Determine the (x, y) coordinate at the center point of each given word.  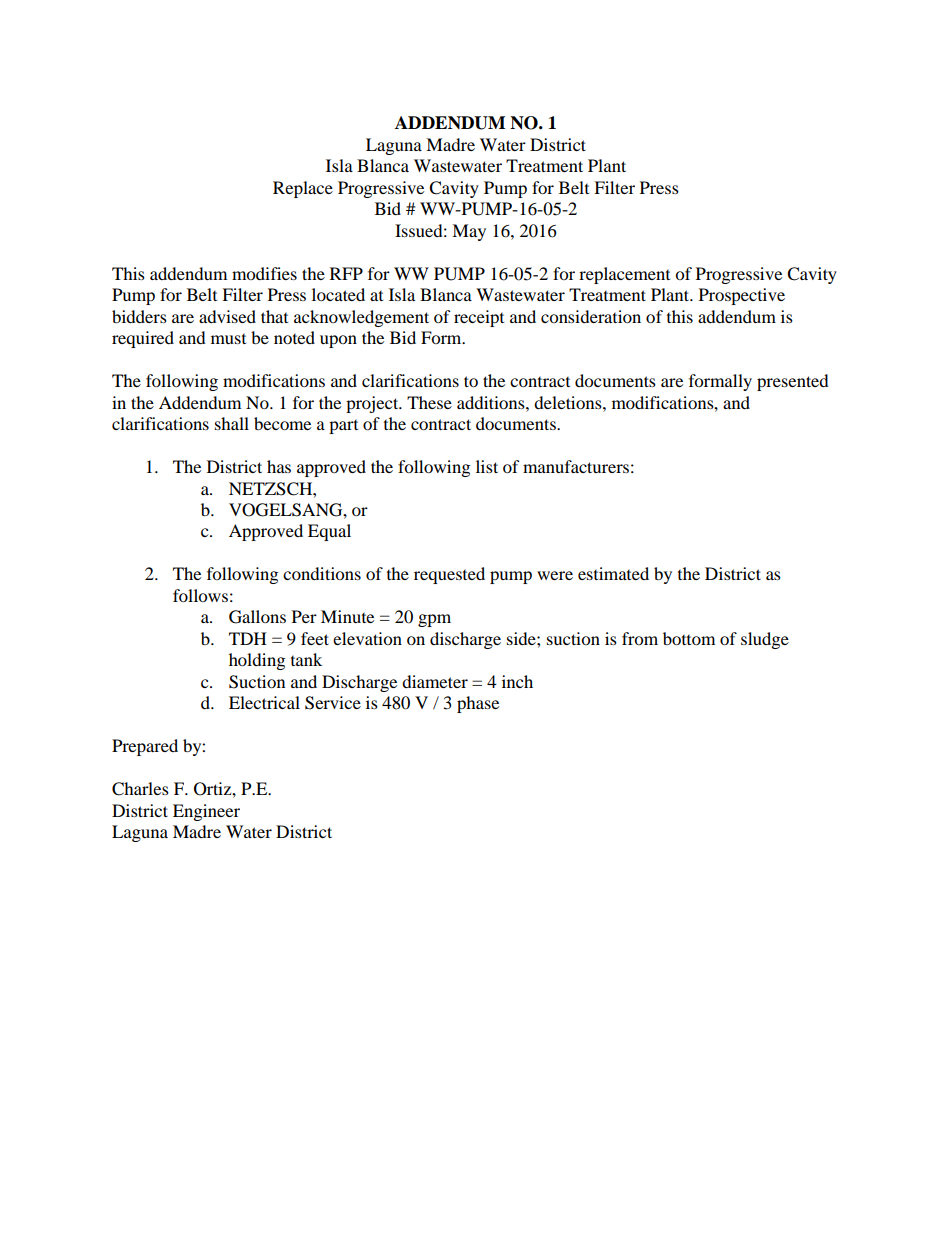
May (469, 232)
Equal (329, 532)
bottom (689, 638)
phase (478, 704)
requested (449, 575)
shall (232, 423)
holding (257, 661)
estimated (613, 573)
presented (793, 382)
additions (492, 402)
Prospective (742, 296)
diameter (435, 681)
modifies (264, 273)
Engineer (206, 812)
